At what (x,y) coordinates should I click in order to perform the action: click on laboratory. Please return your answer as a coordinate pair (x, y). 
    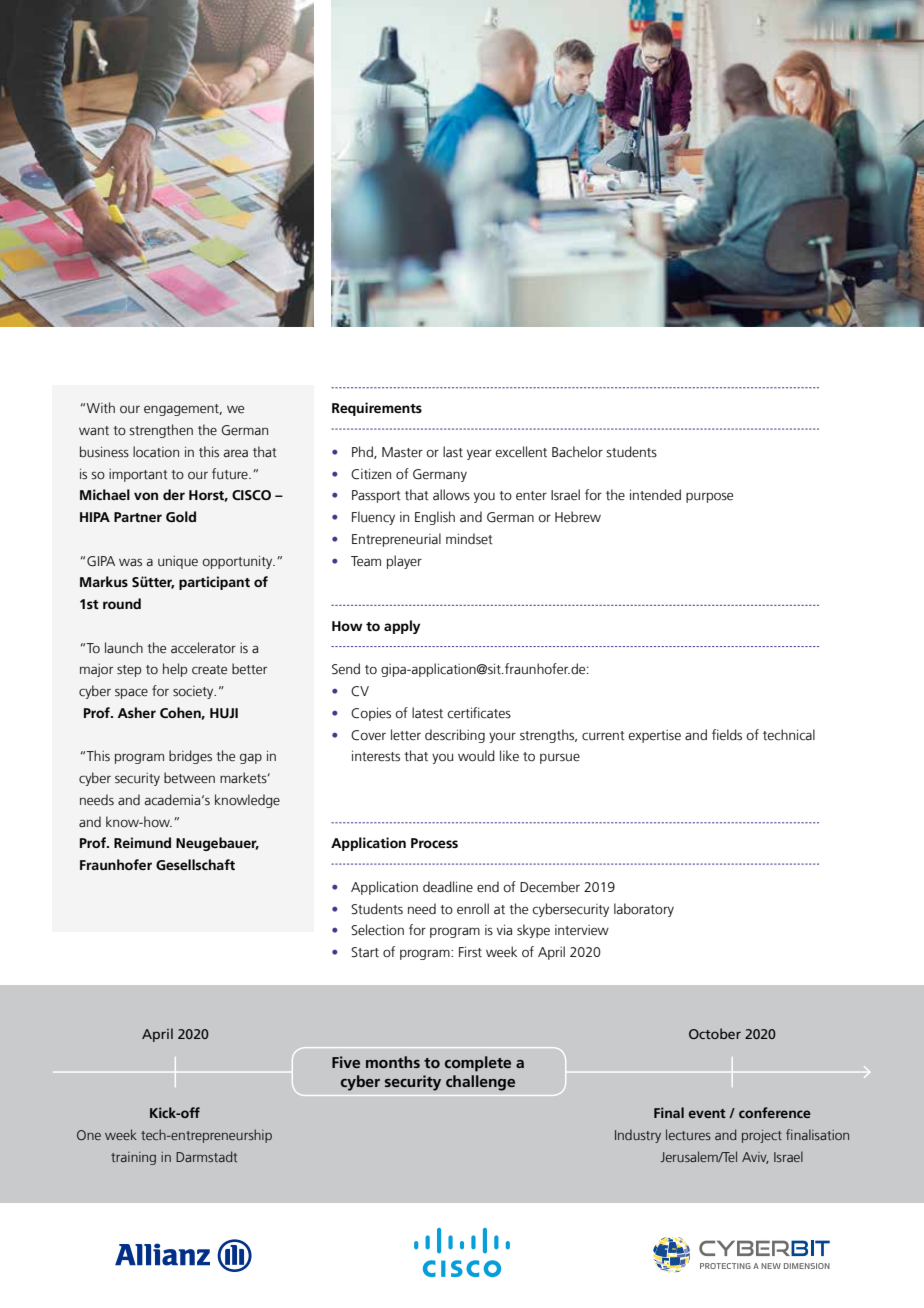
    Looking at the image, I should click on (644, 910).
